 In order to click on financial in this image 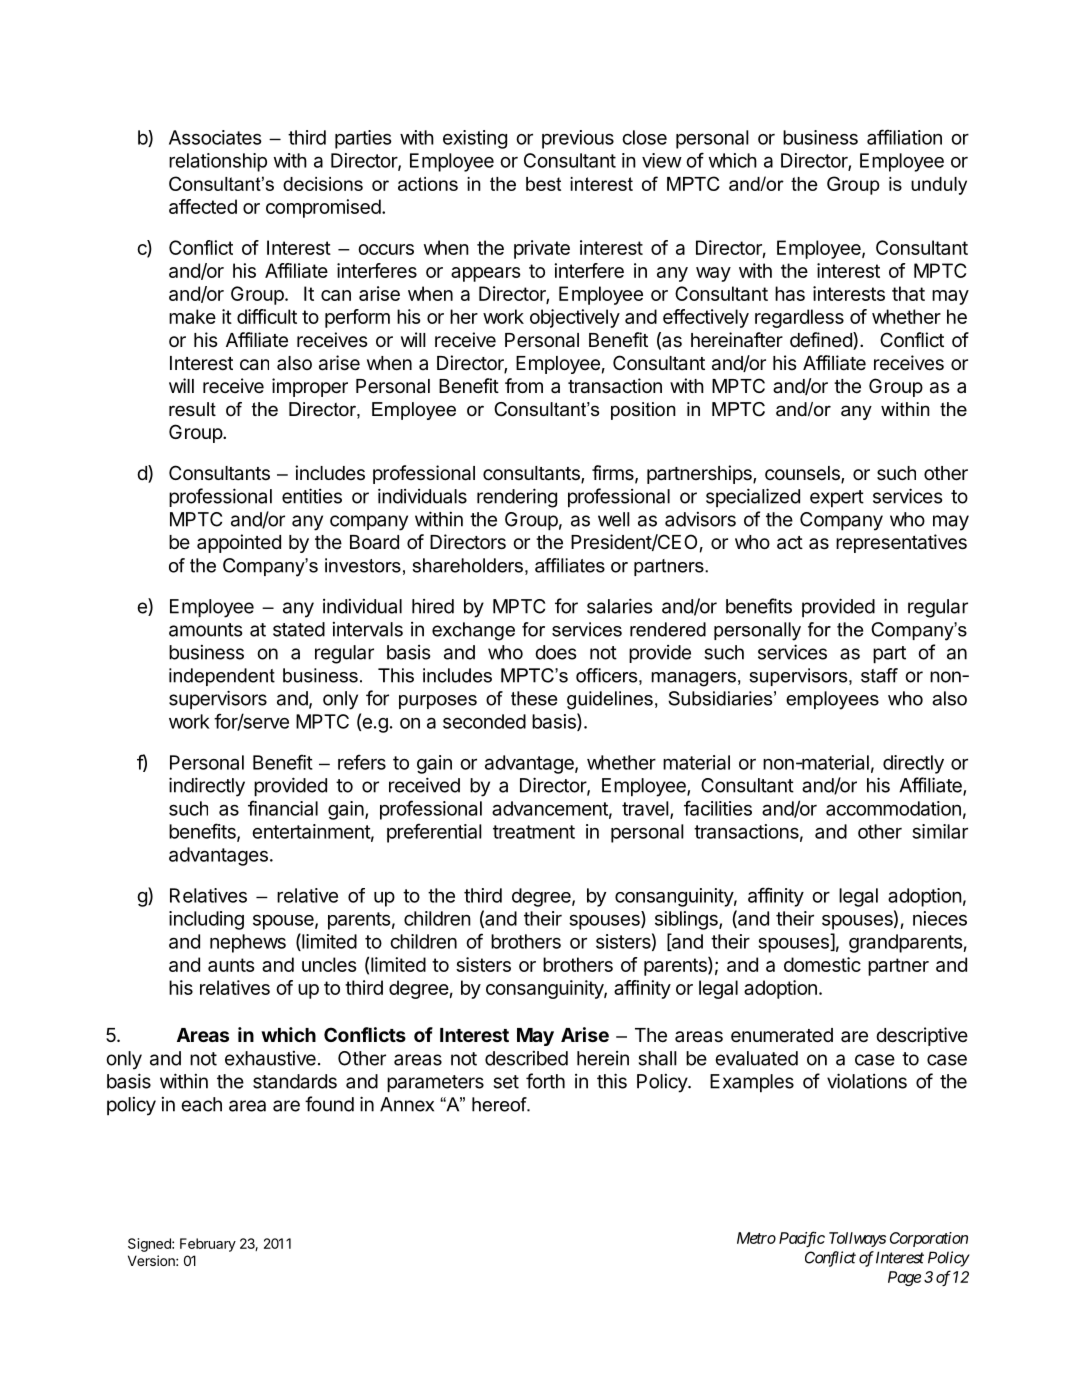, I will do `click(283, 808)`.
